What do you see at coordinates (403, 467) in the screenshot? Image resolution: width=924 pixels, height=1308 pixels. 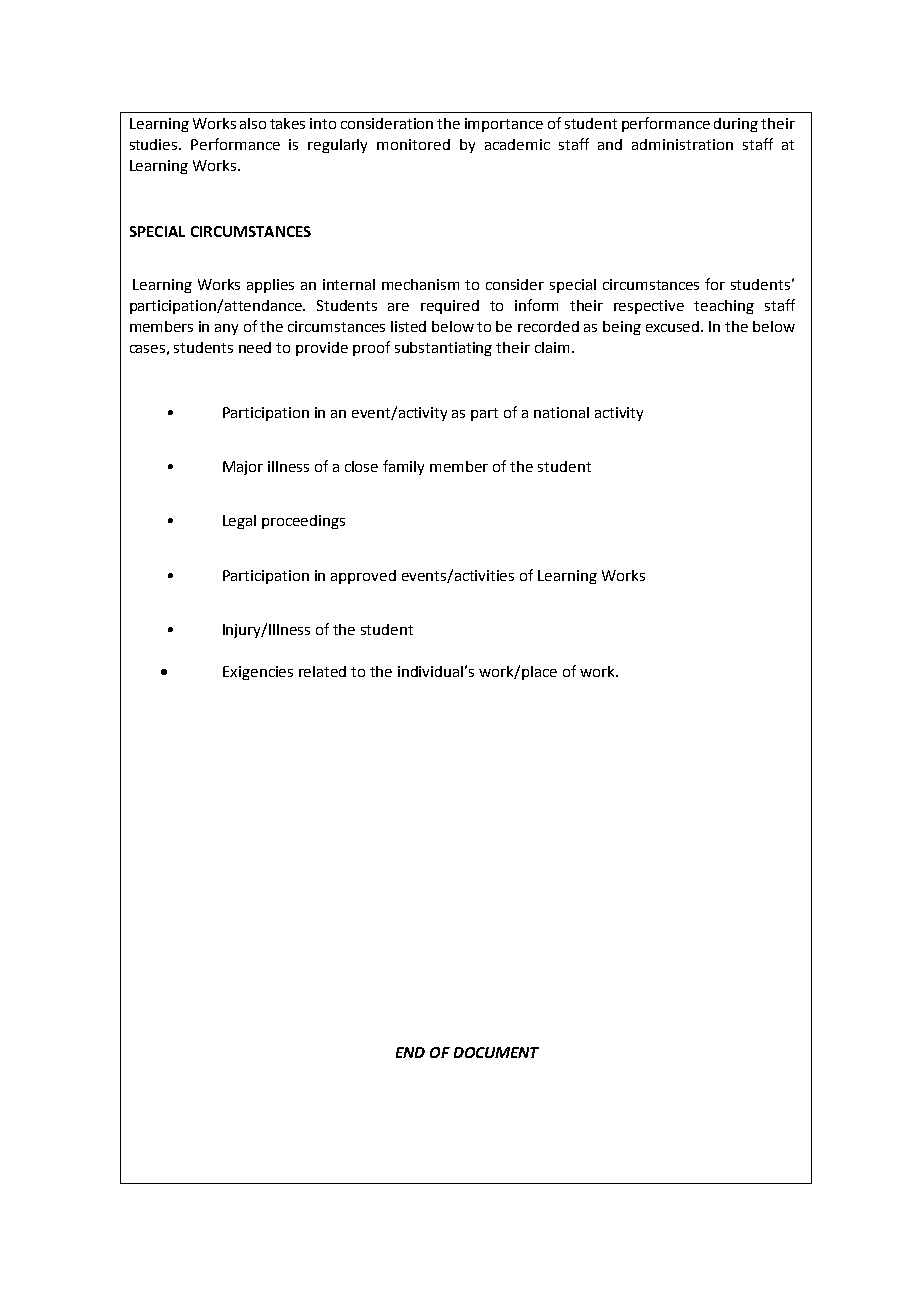 I see `family` at bounding box center [403, 467].
